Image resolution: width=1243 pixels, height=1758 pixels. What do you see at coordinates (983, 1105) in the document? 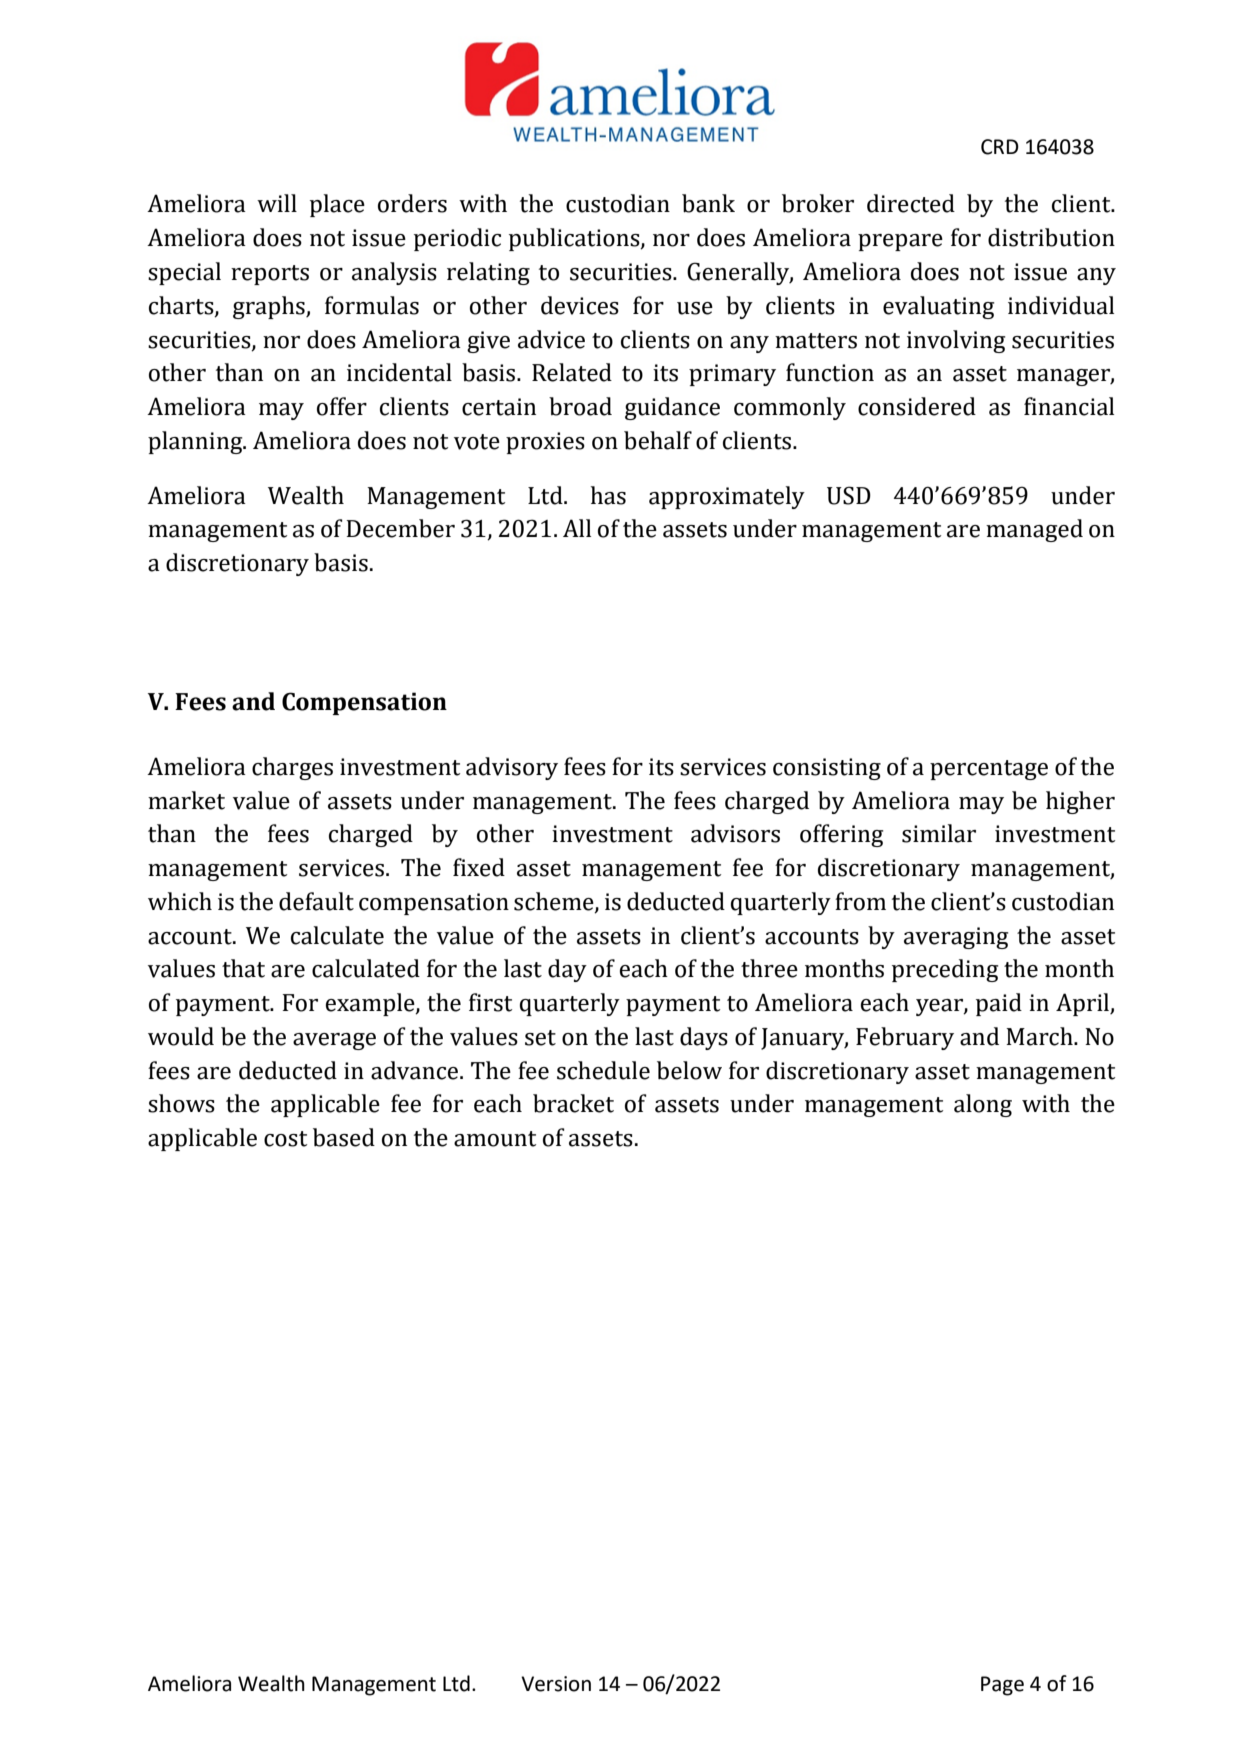
I see `along` at bounding box center [983, 1105].
